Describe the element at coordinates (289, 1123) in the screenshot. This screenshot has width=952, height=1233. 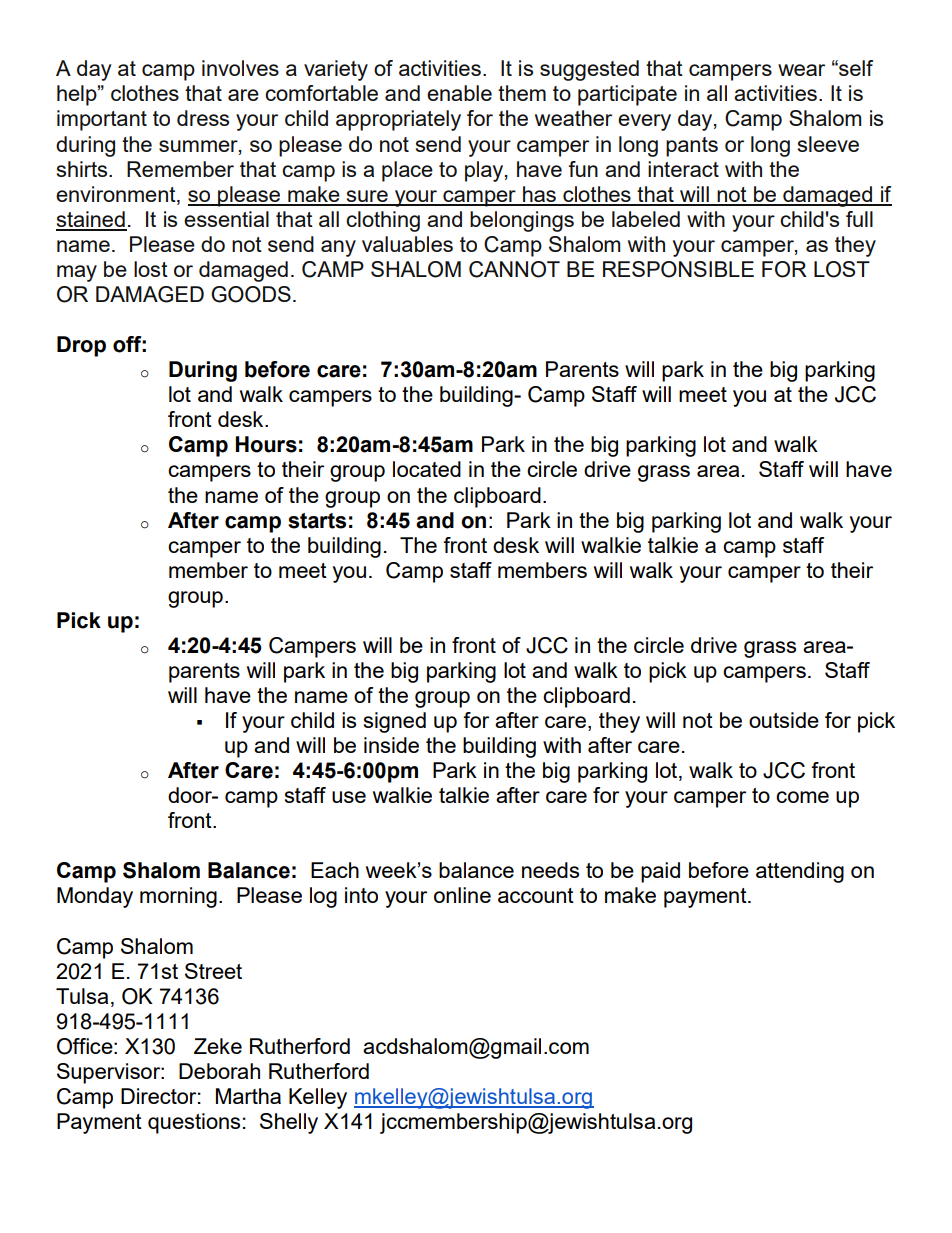
I see `Shelly` at that location.
